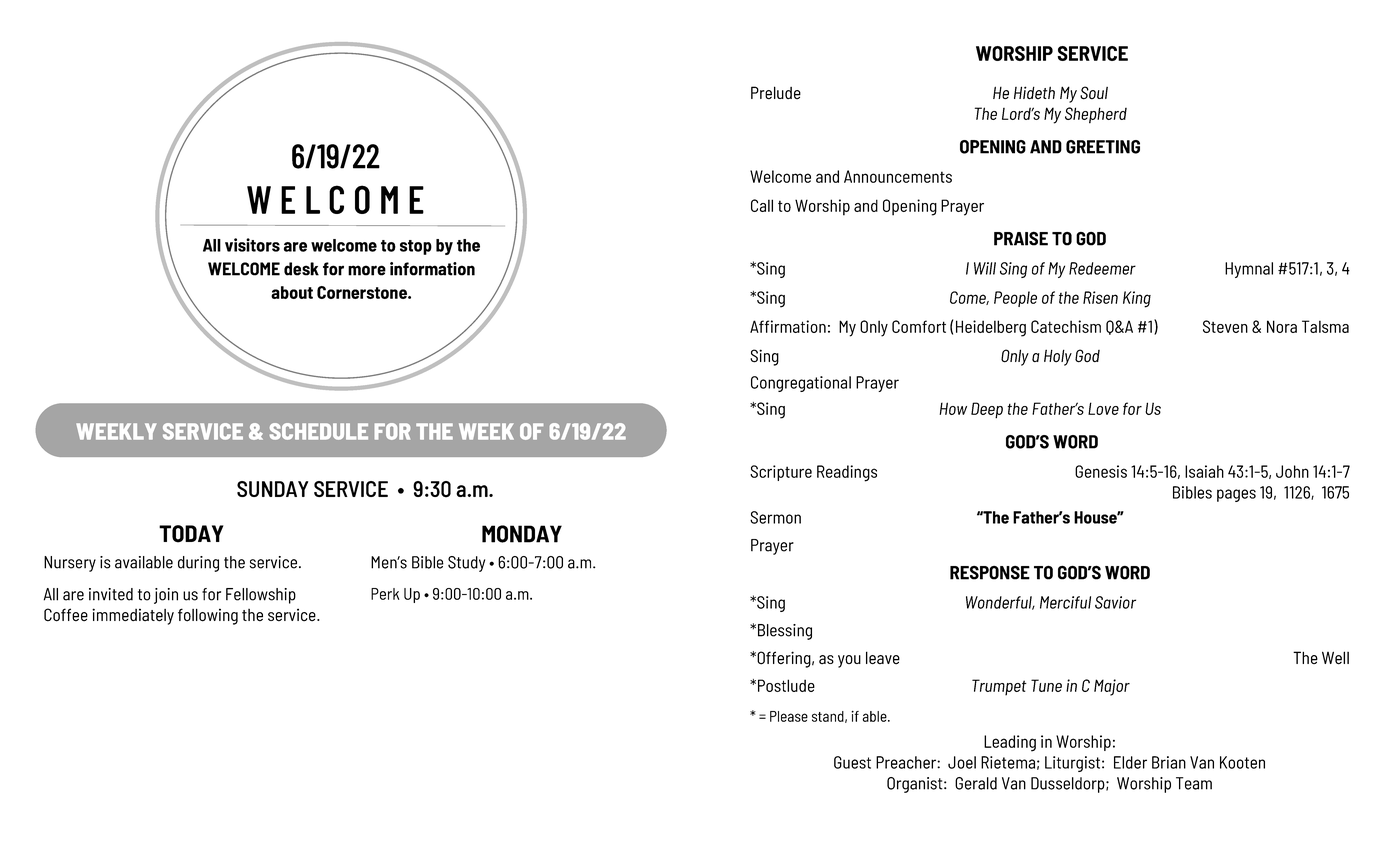 The height and width of the page is (850, 1400). Describe the element at coordinates (776, 92) in the page. I see `Prelude` at that location.
